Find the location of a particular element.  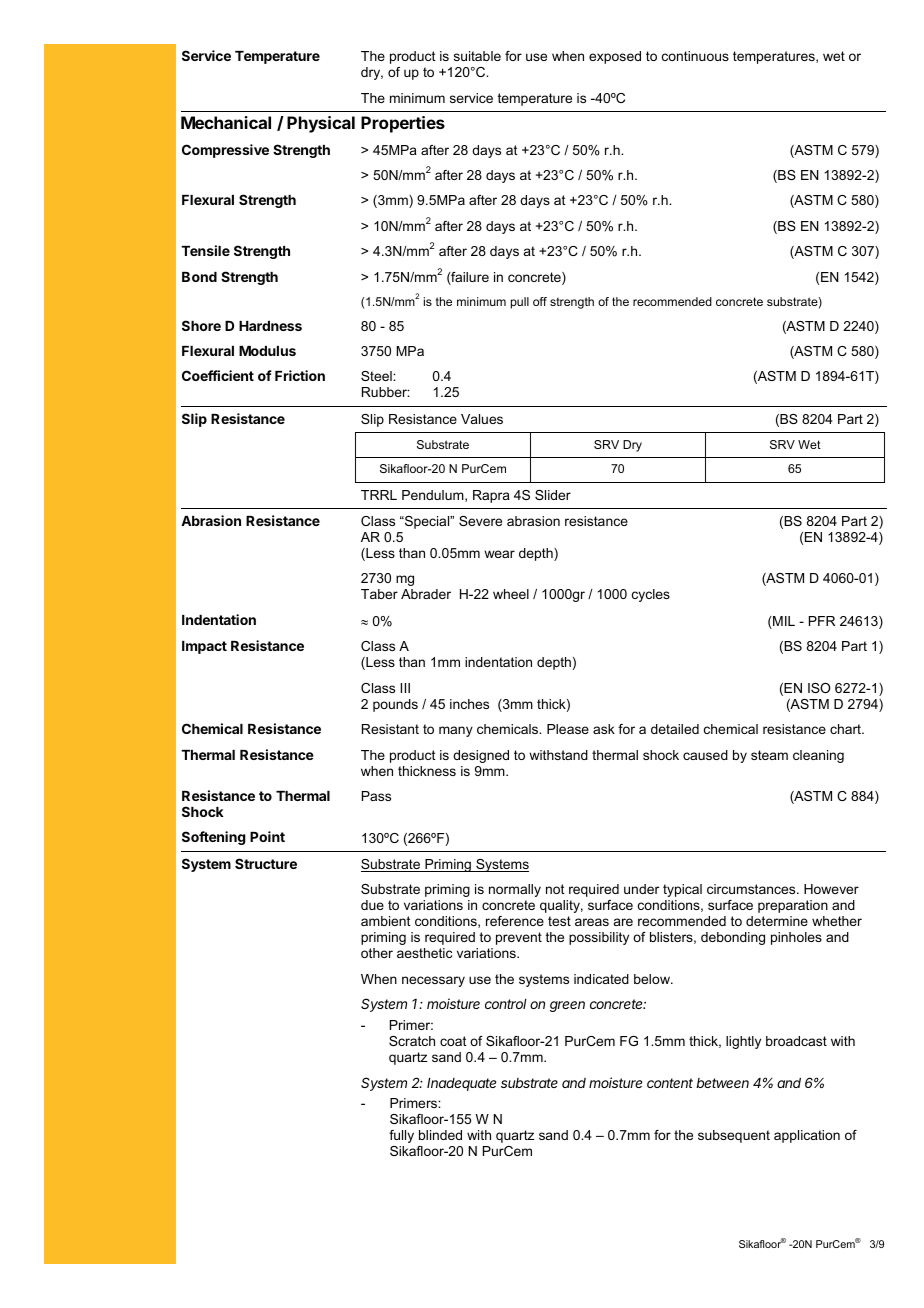

normally is located at coordinates (515, 890).
